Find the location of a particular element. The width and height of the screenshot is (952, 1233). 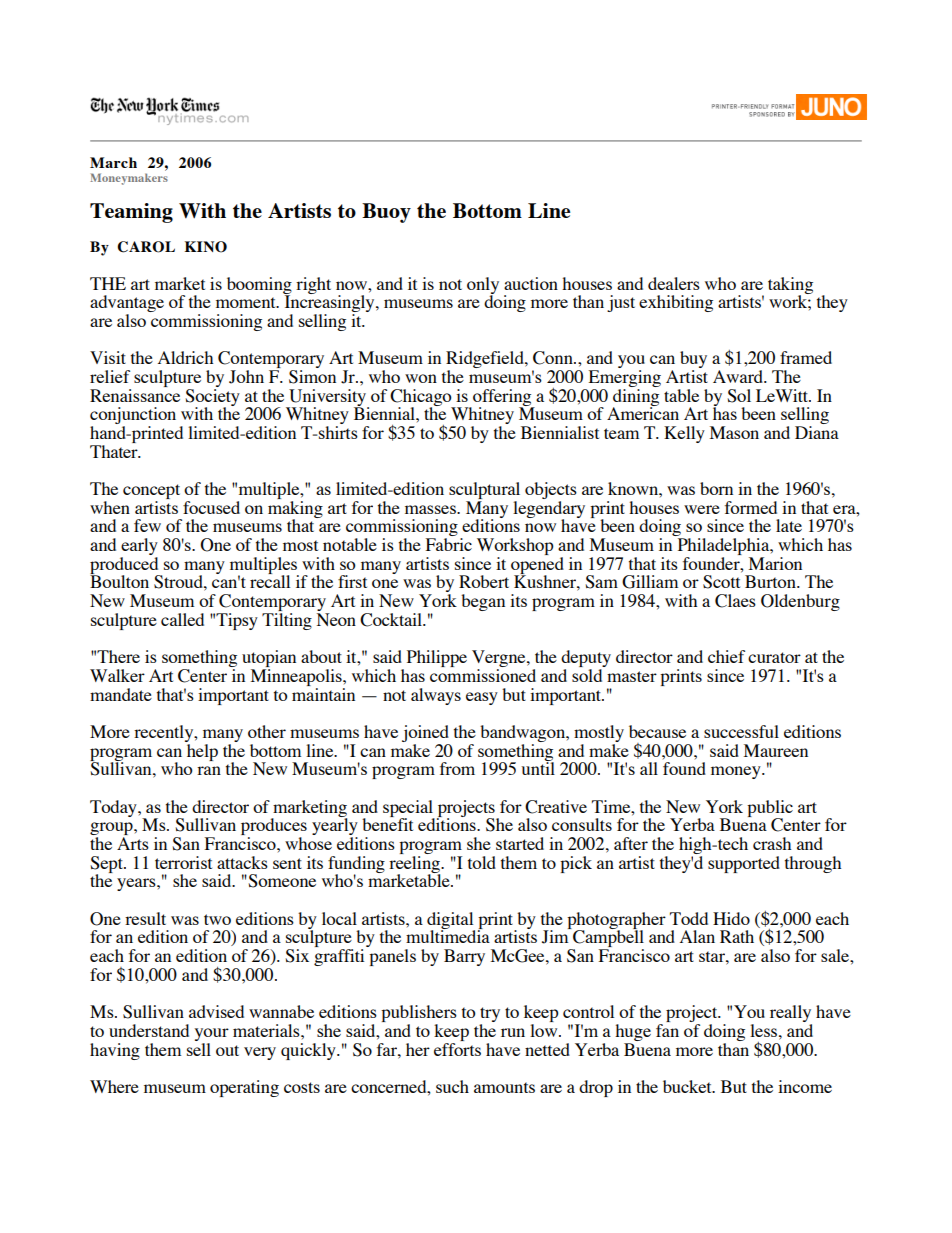

KINO is located at coordinates (206, 247).
